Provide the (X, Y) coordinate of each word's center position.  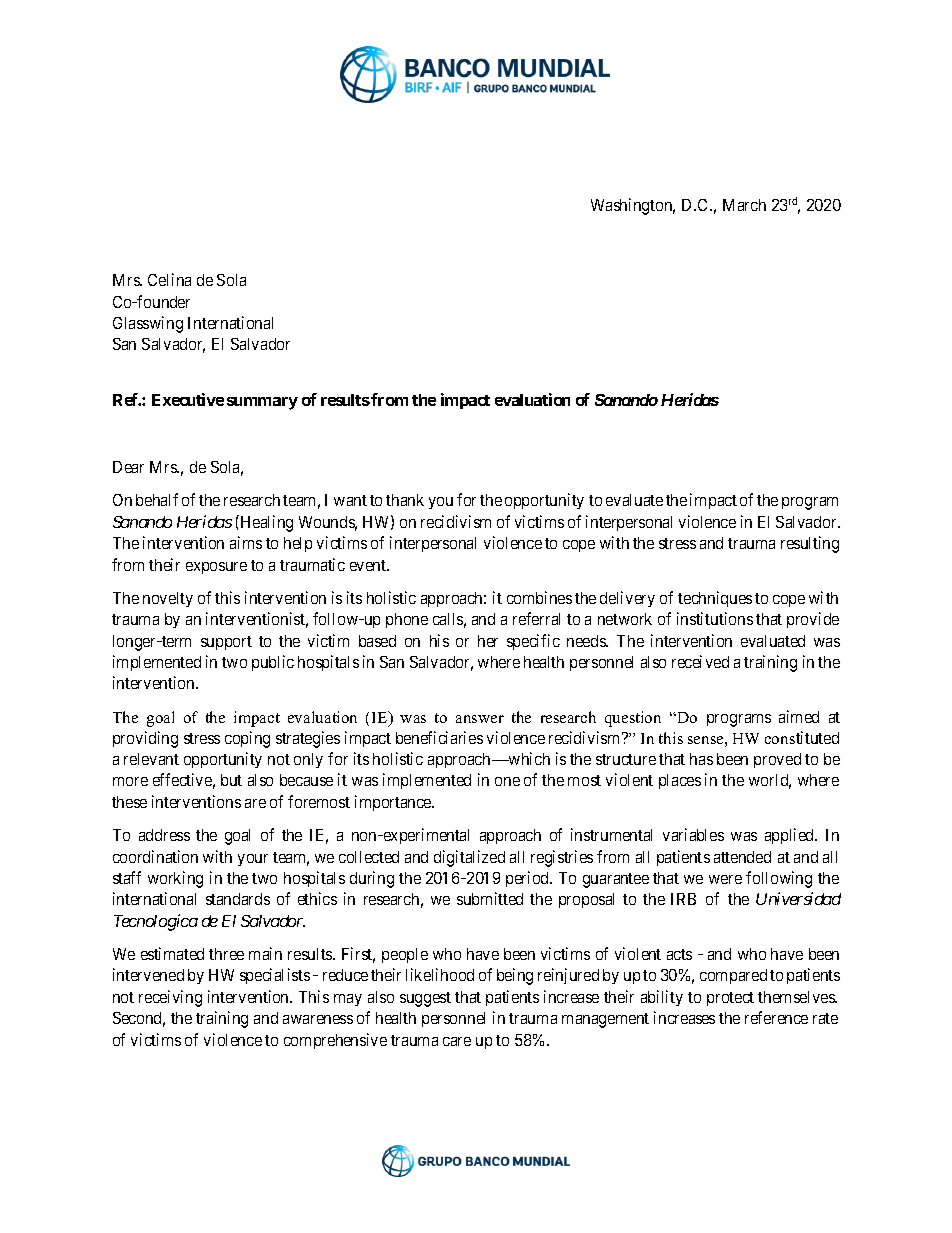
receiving (170, 998)
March (744, 205)
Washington (633, 206)
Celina (169, 279)
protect (730, 999)
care (457, 1041)
